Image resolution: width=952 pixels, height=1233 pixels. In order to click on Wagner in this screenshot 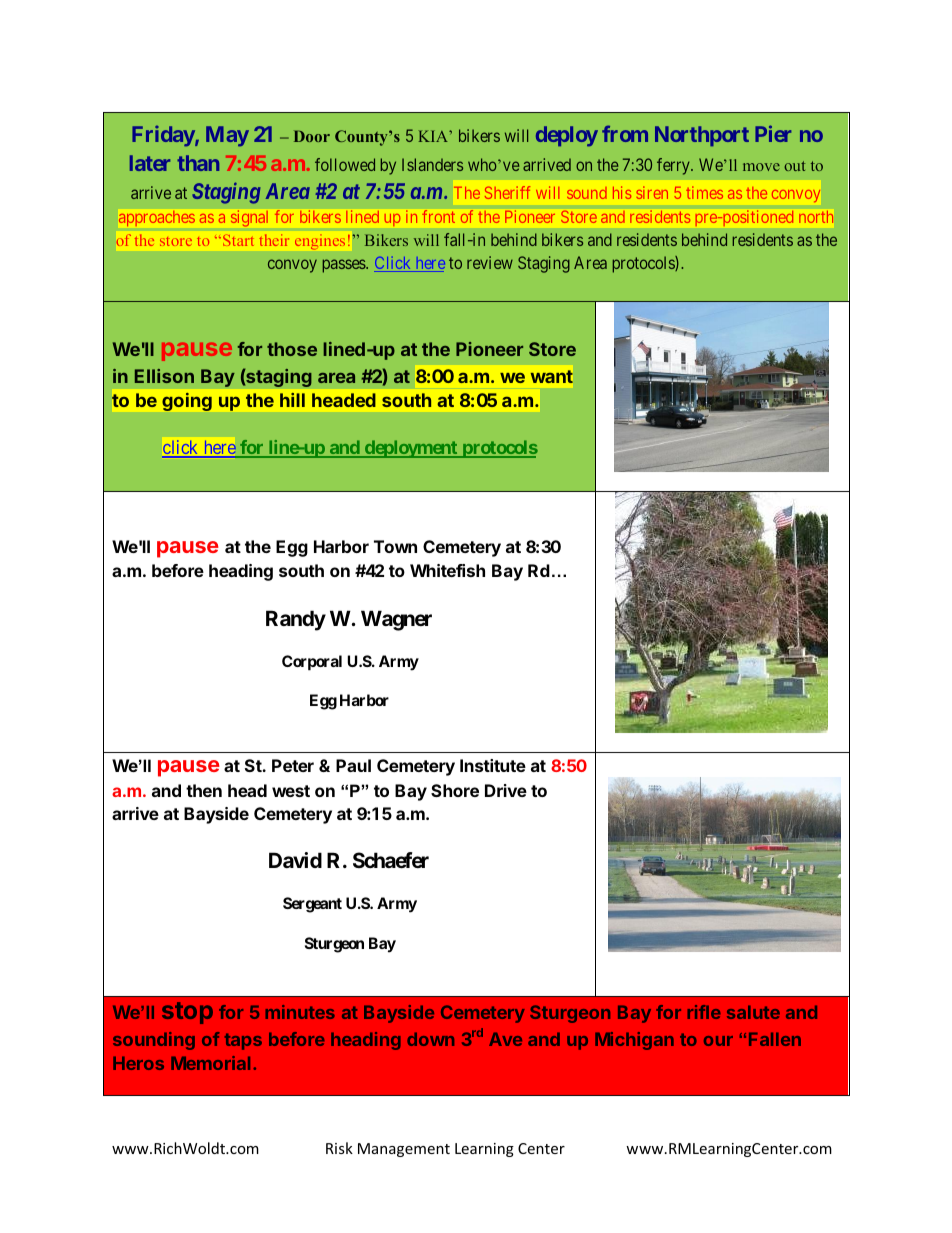, I will do `click(396, 620)`.
